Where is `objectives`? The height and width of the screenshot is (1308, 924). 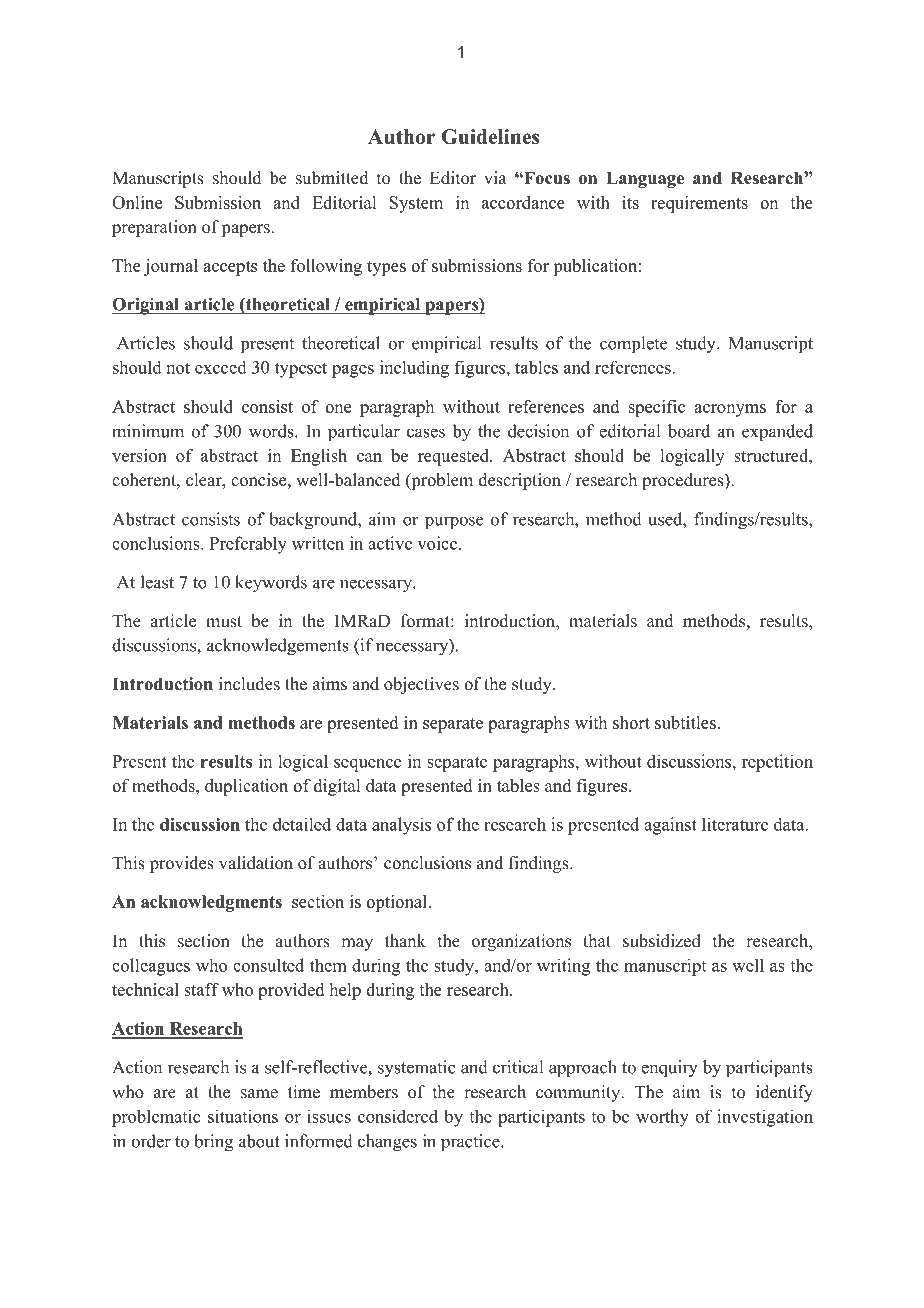
objectives is located at coordinates (421, 685).
